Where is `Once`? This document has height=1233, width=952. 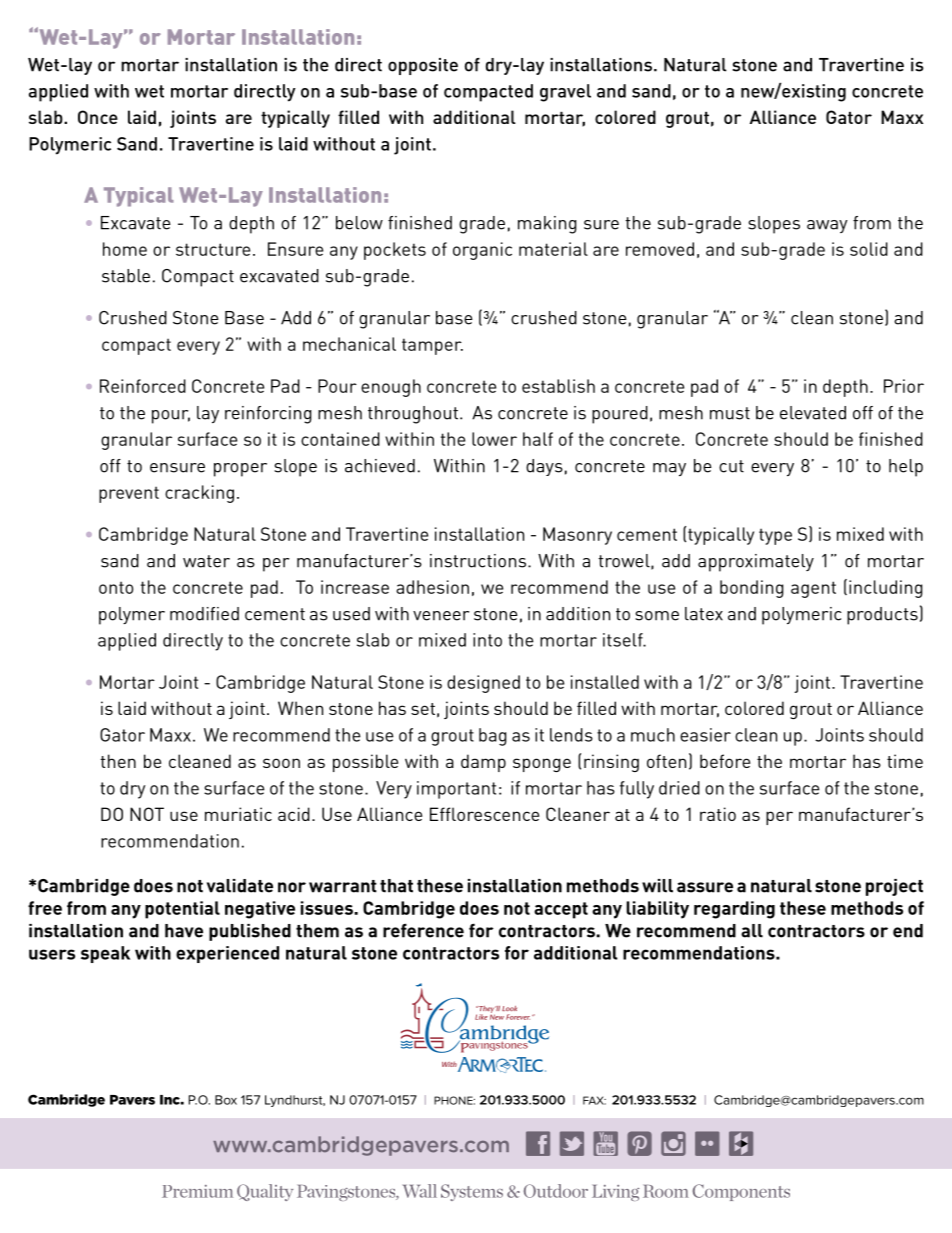
Once is located at coordinates (98, 117).
